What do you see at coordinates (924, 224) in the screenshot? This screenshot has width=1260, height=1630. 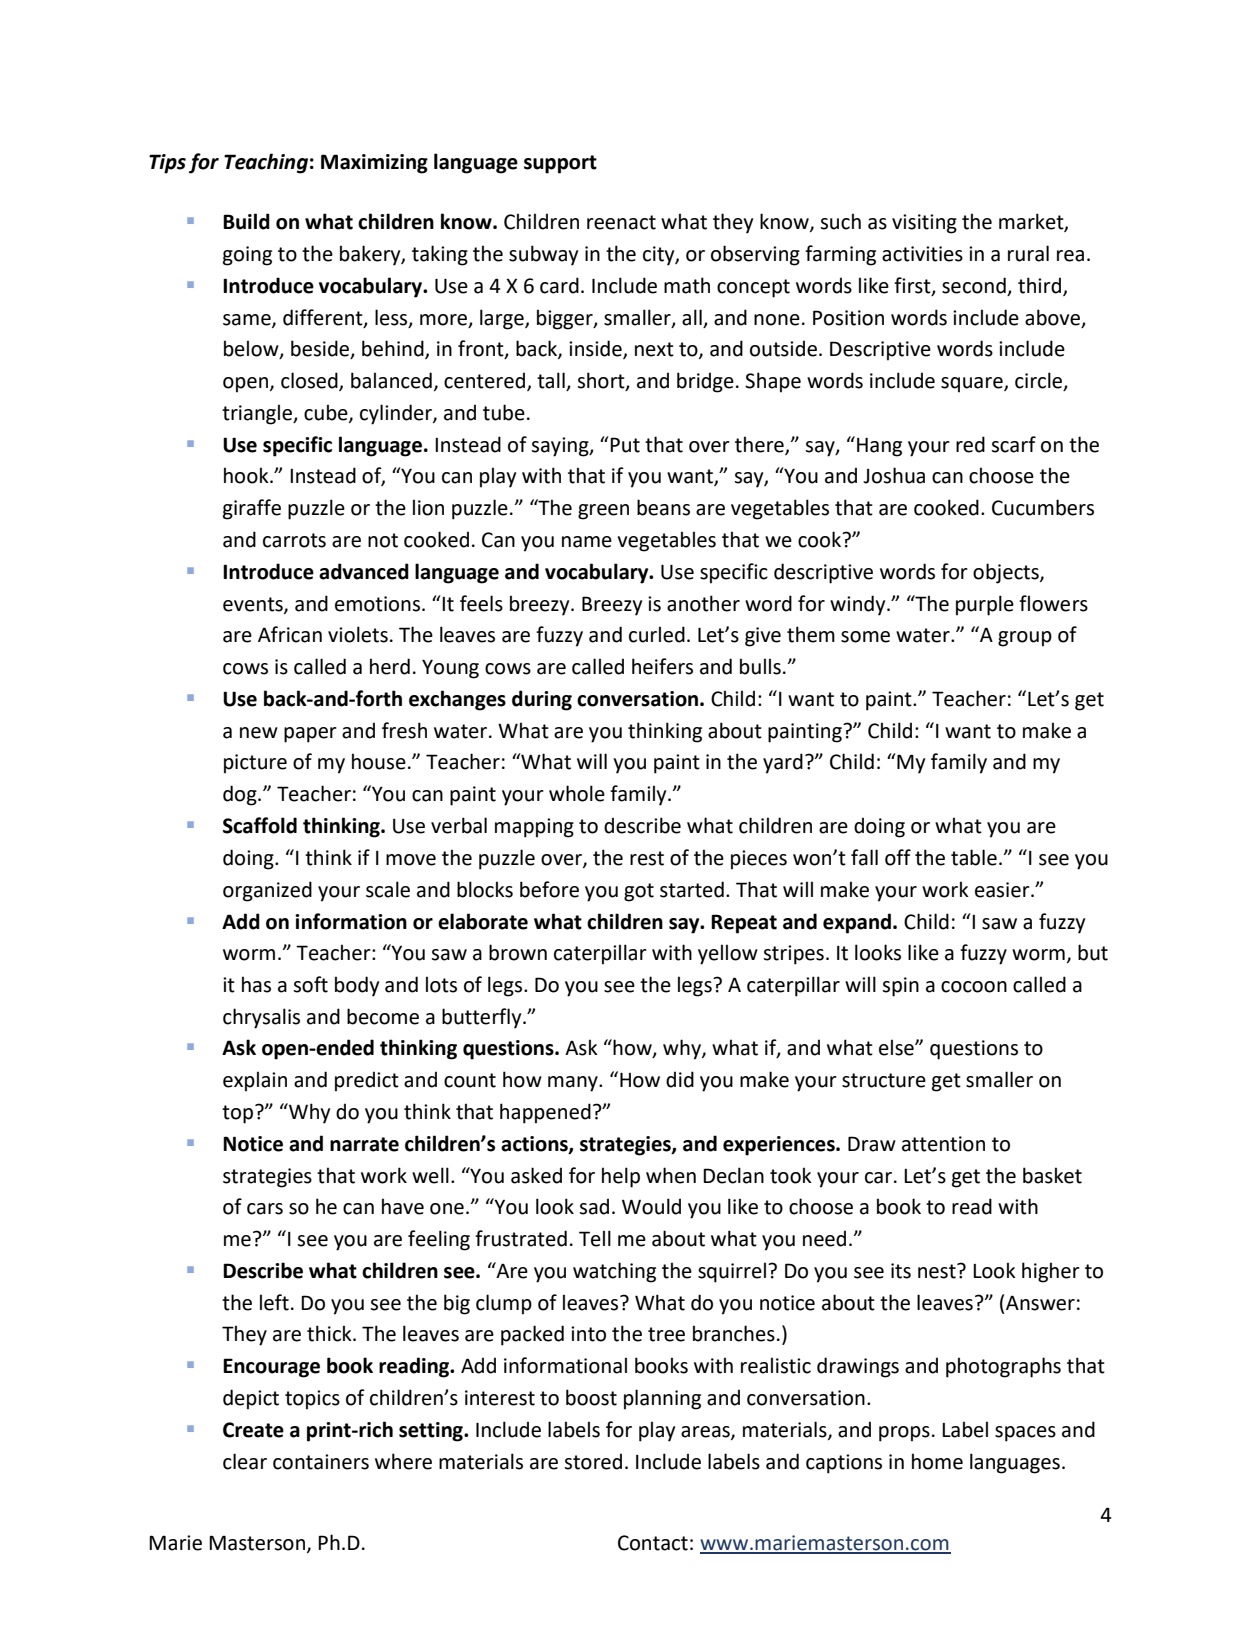 I see `visiting` at bounding box center [924, 224].
